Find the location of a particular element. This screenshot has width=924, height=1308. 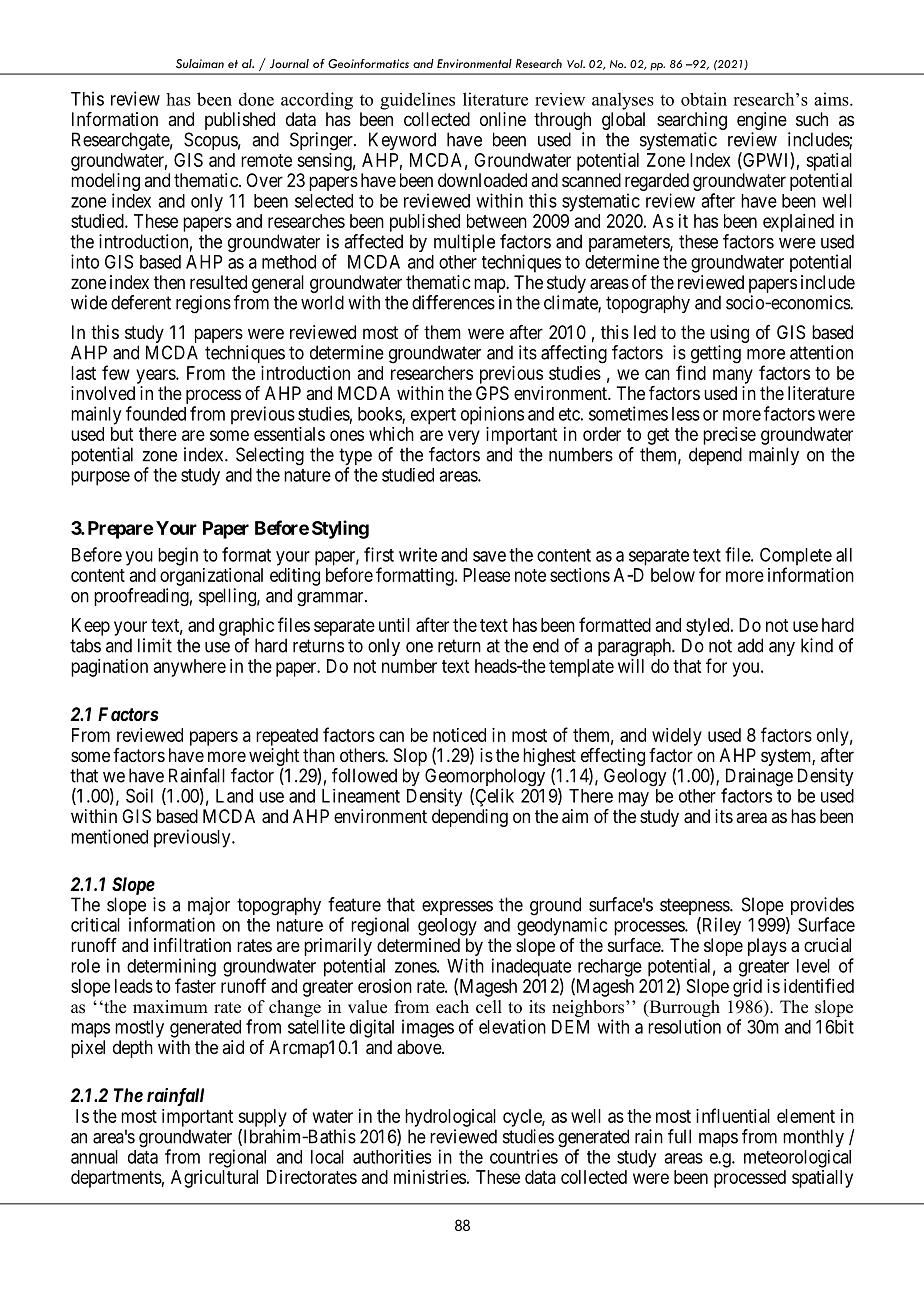

obtain is located at coordinates (704, 99).
